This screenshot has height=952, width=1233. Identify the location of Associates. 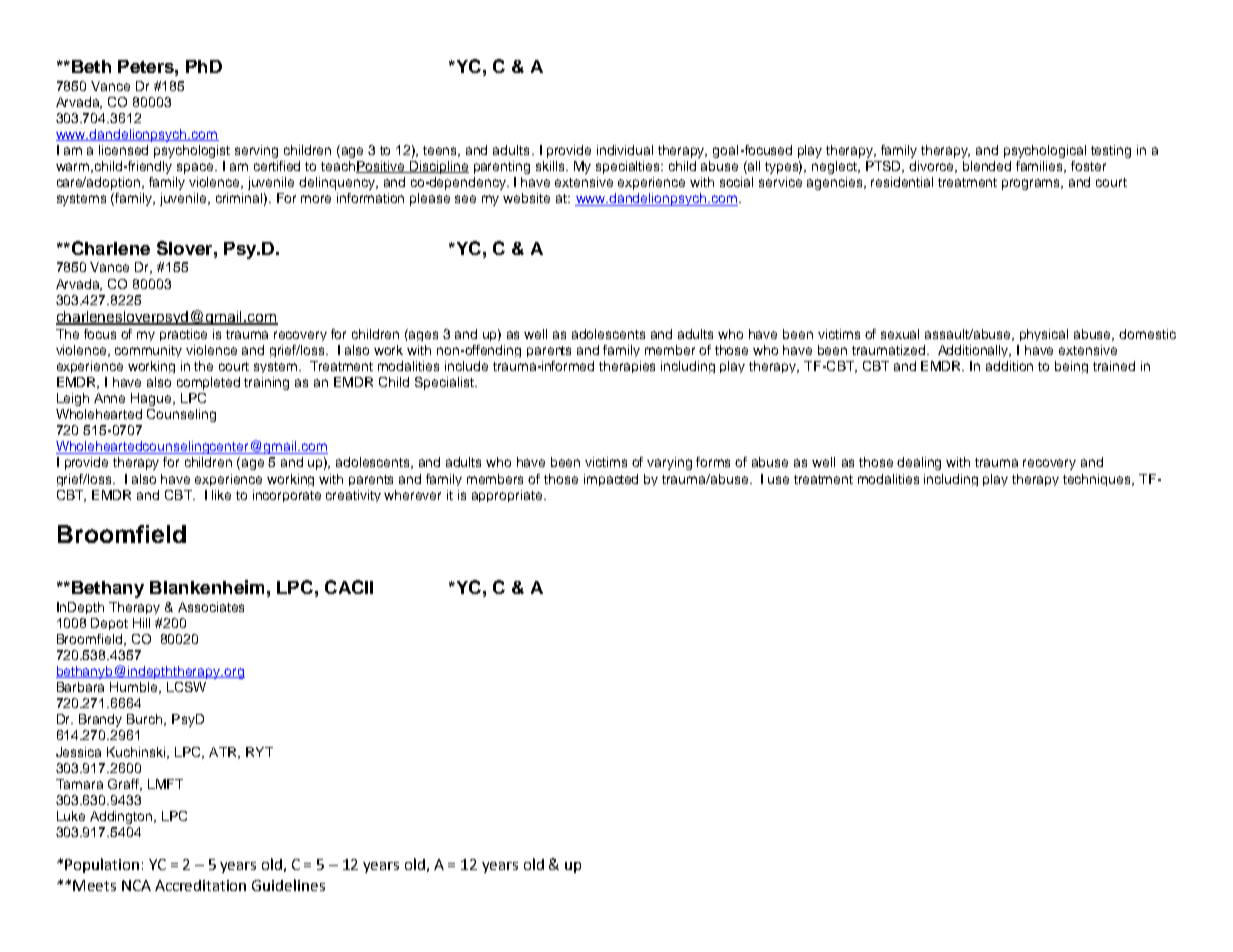
(211, 607).
